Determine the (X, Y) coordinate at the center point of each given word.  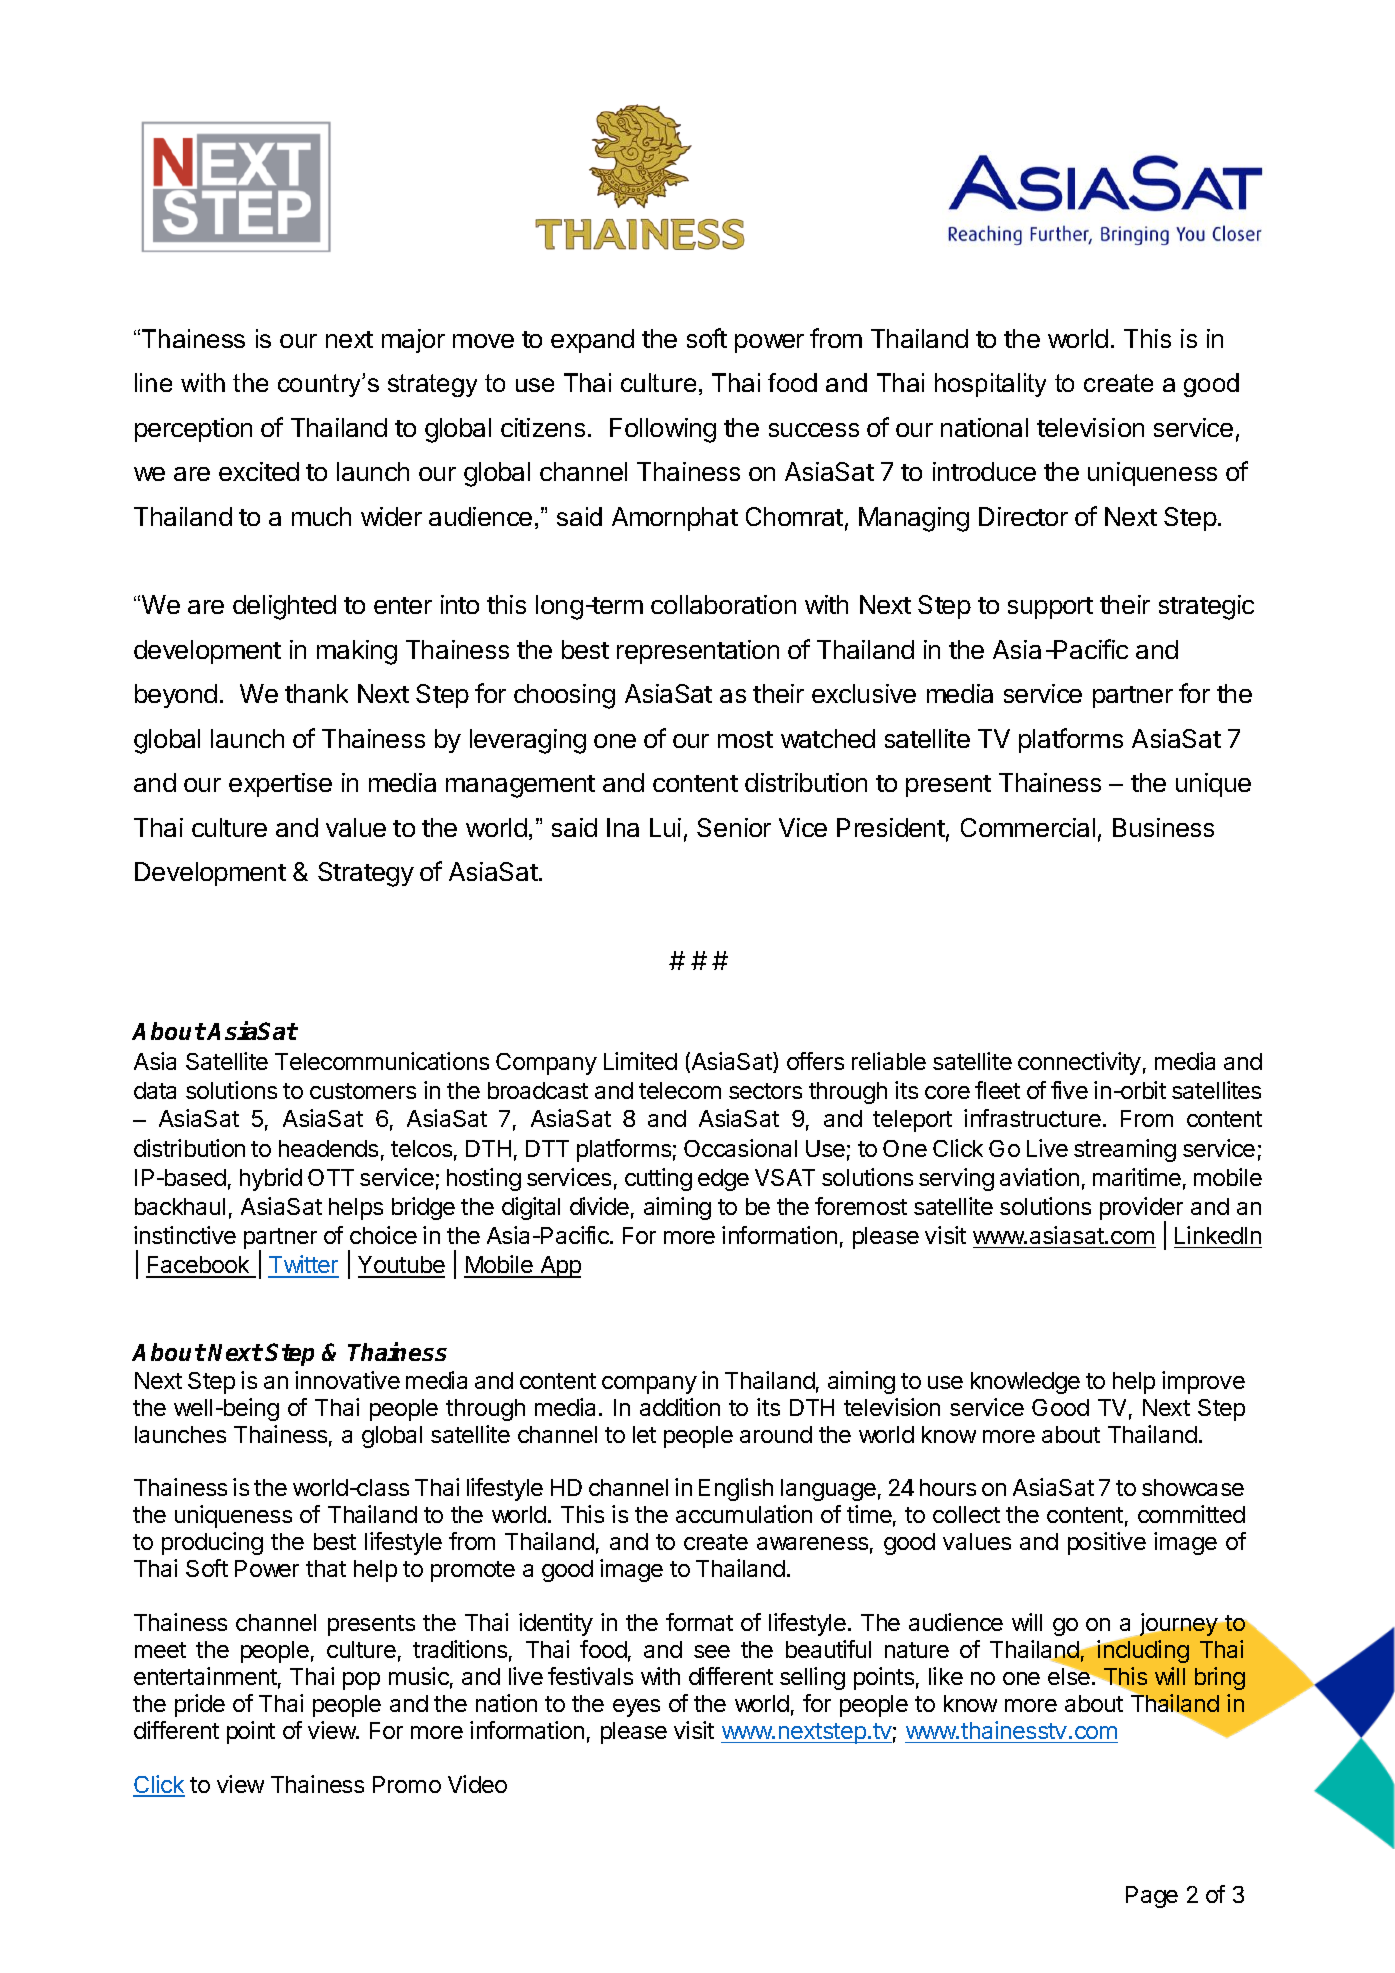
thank (316, 693)
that (326, 1568)
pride (200, 1705)
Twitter (303, 1266)
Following (663, 430)
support (1050, 608)
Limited (640, 1061)
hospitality (990, 385)
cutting (658, 1179)
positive (1107, 1543)
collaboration (723, 604)
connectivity (1079, 1063)
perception (193, 430)
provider (1141, 1210)
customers (363, 1091)
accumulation (744, 1514)
